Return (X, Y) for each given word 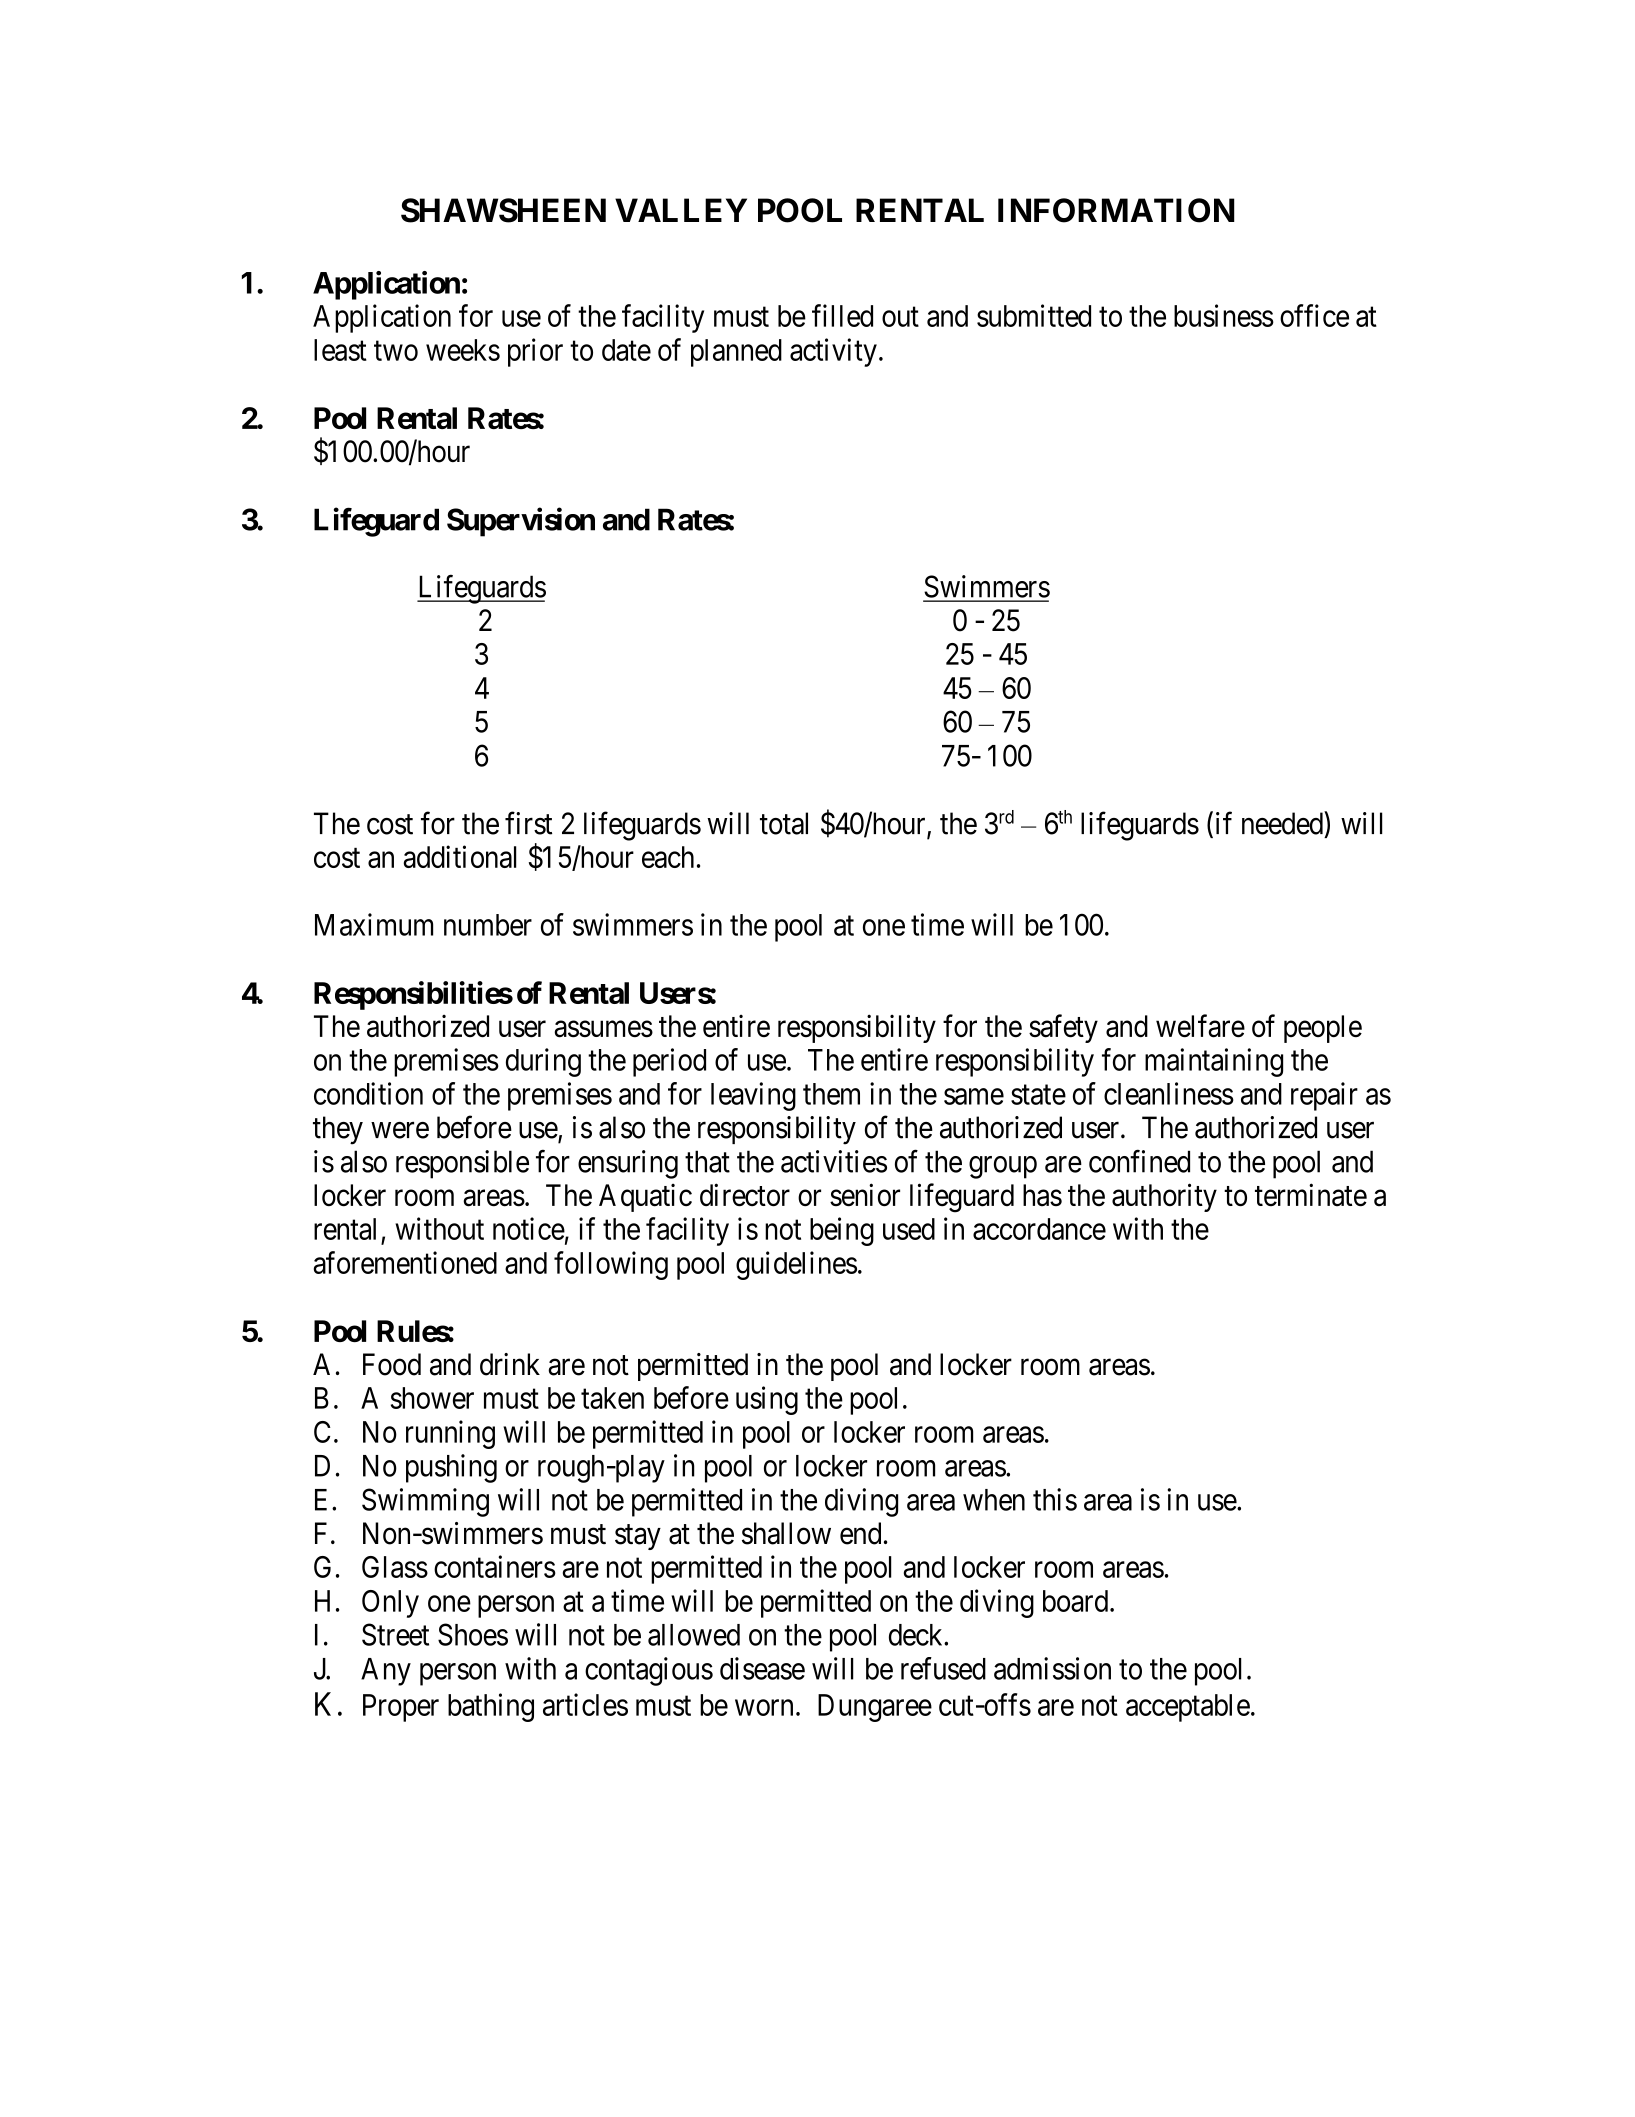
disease (762, 1668)
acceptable (1188, 1708)
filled (842, 315)
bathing (491, 1707)
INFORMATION (1116, 210)
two (396, 351)
